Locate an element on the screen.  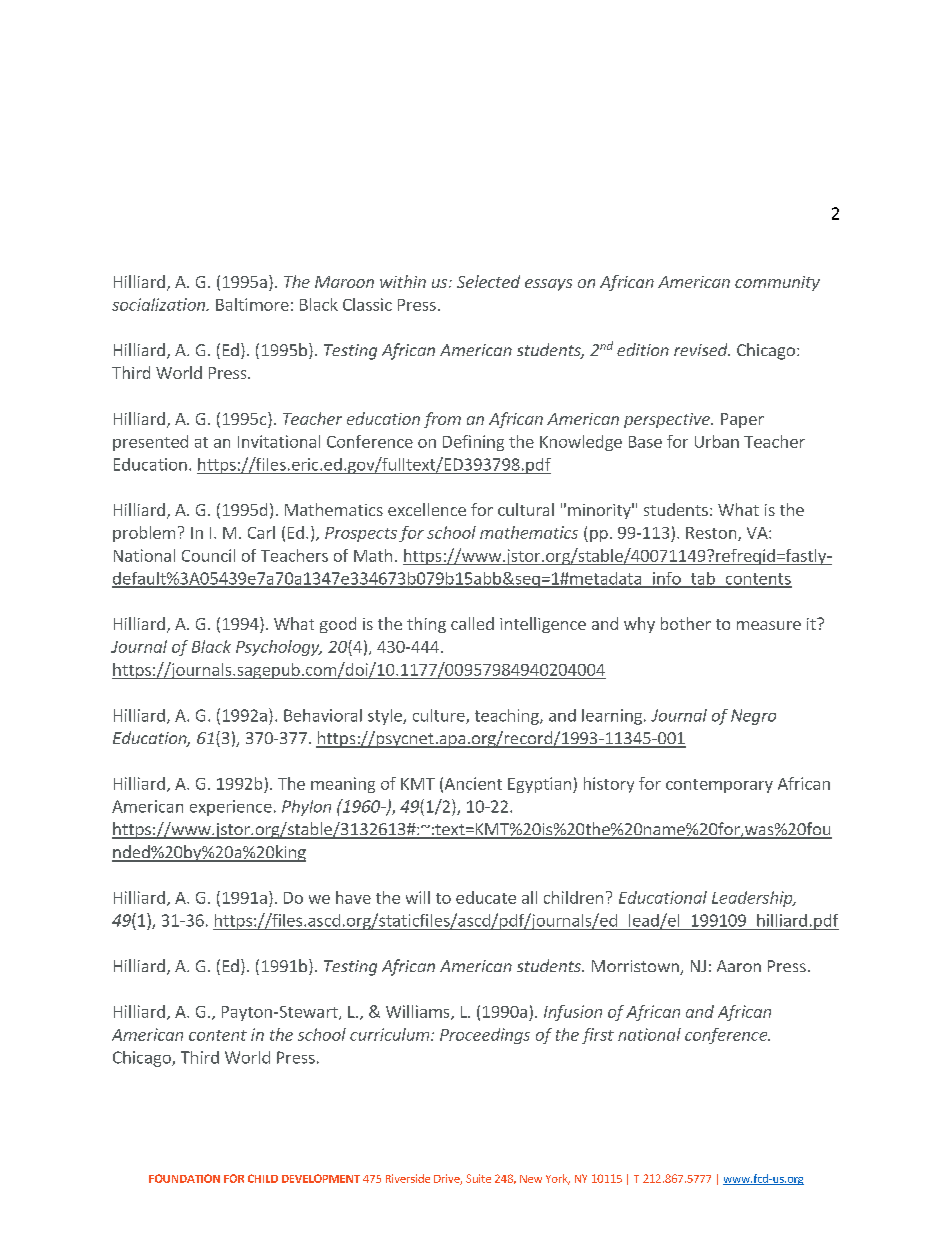
Selected is located at coordinates (488, 281).
